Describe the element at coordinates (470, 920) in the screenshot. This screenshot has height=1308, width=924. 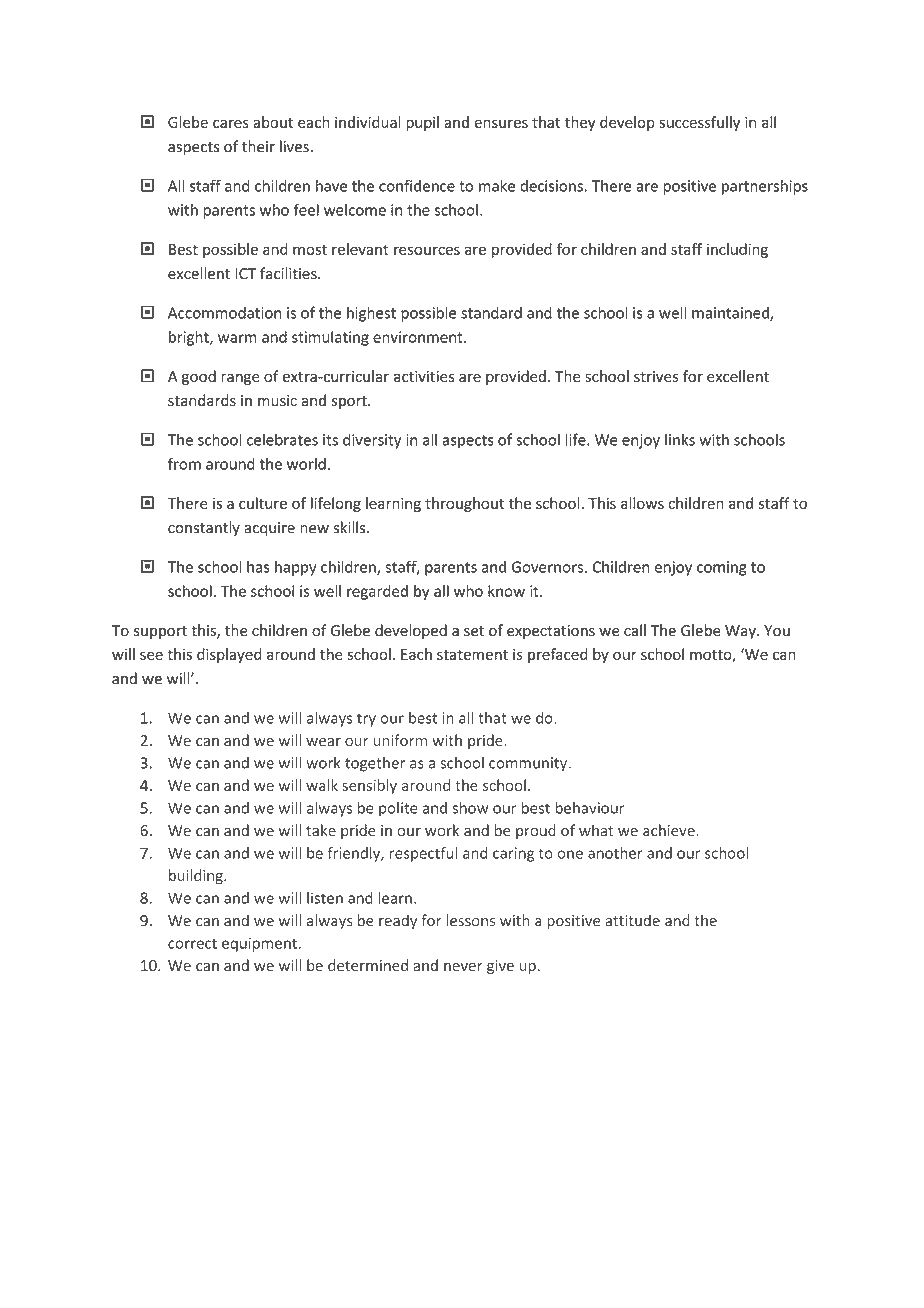
I see `lessons` at that location.
